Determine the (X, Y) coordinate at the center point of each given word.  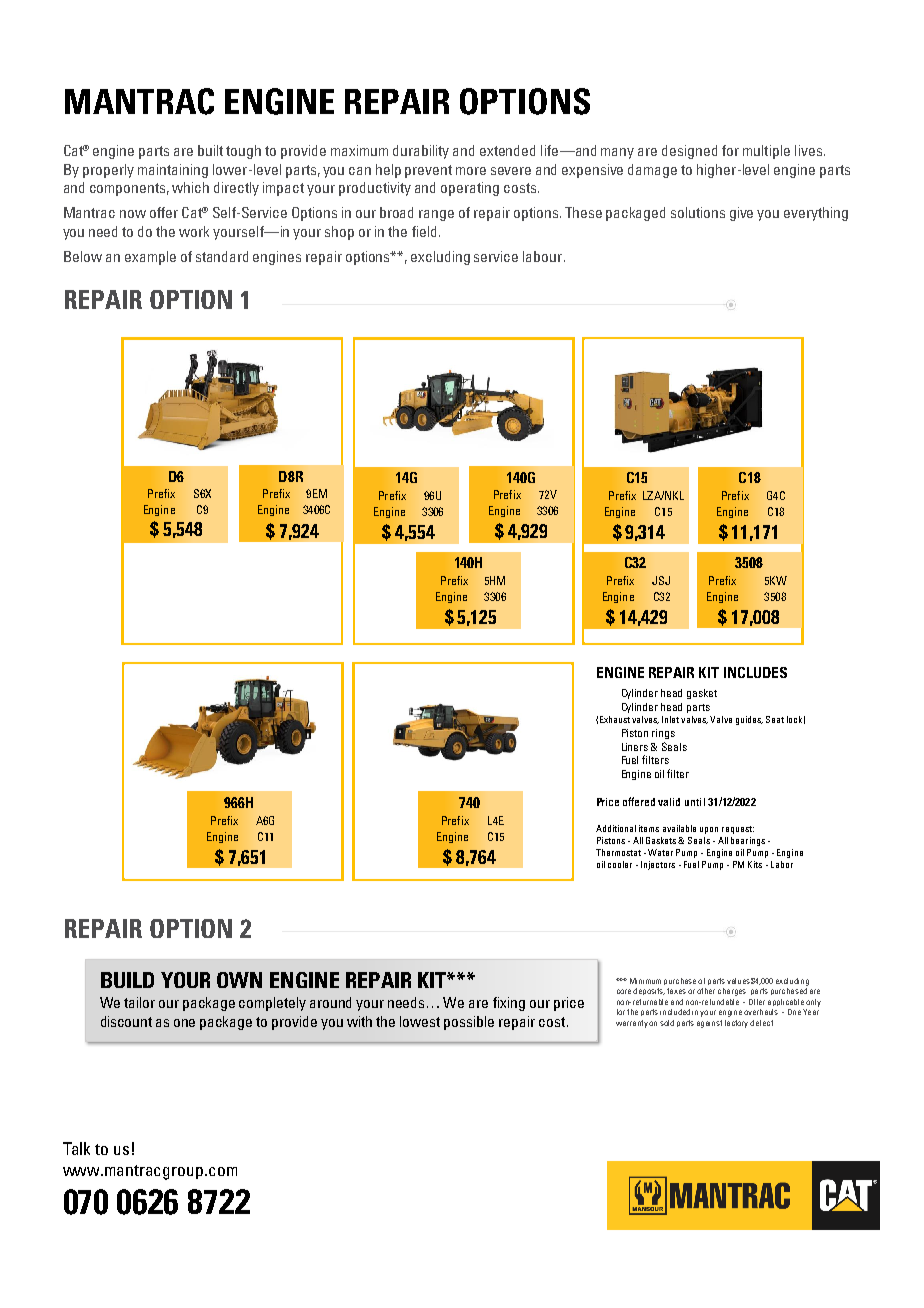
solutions (698, 212)
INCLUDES (755, 672)
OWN (239, 980)
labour (544, 256)
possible (469, 1023)
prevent (428, 171)
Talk (76, 1148)
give (741, 214)
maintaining (173, 171)
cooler (620, 864)
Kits (755, 864)
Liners (635, 747)
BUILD (127, 980)
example (150, 258)
